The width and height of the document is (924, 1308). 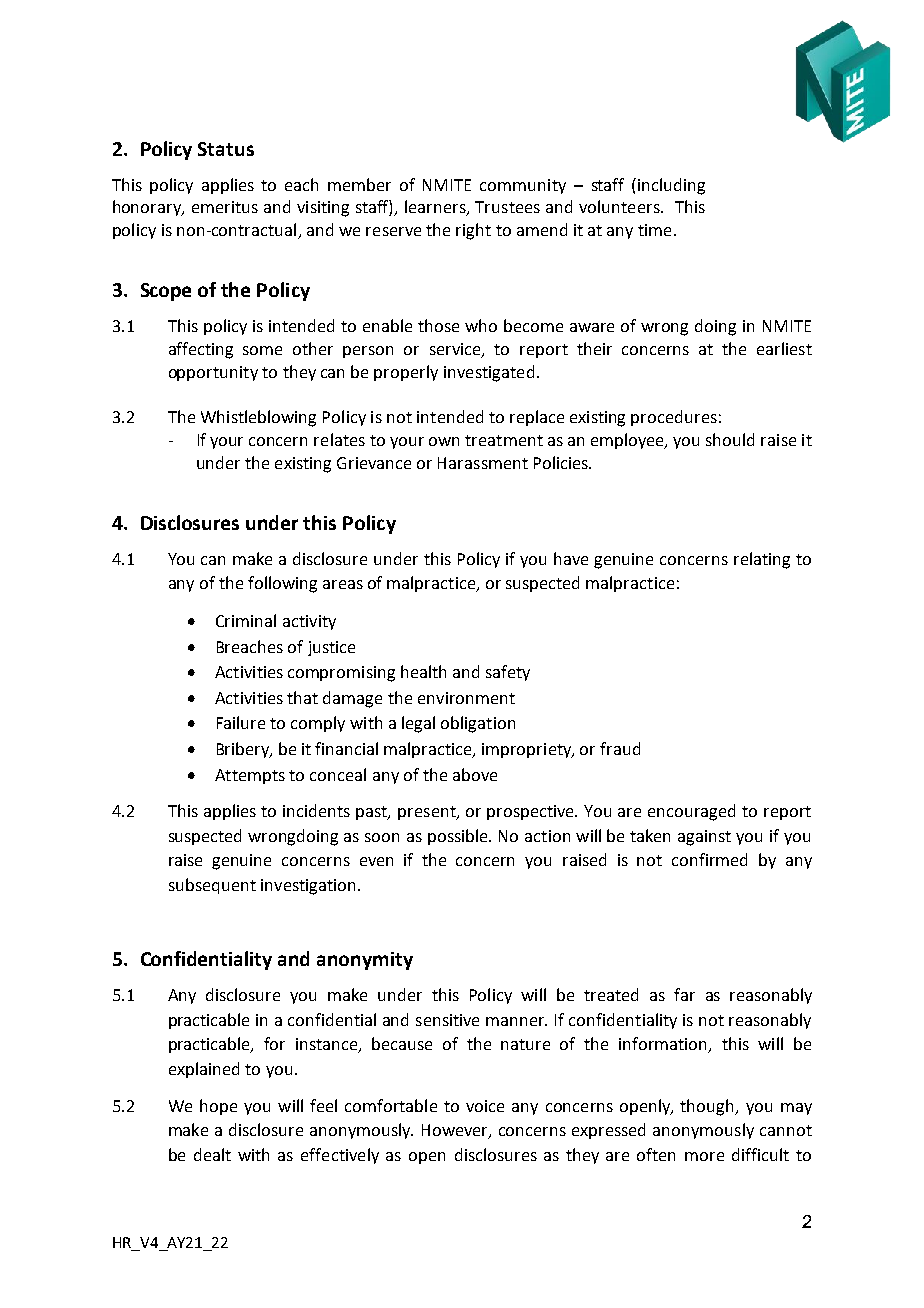 I want to click on Criminal, so click(x=246, y=620).
